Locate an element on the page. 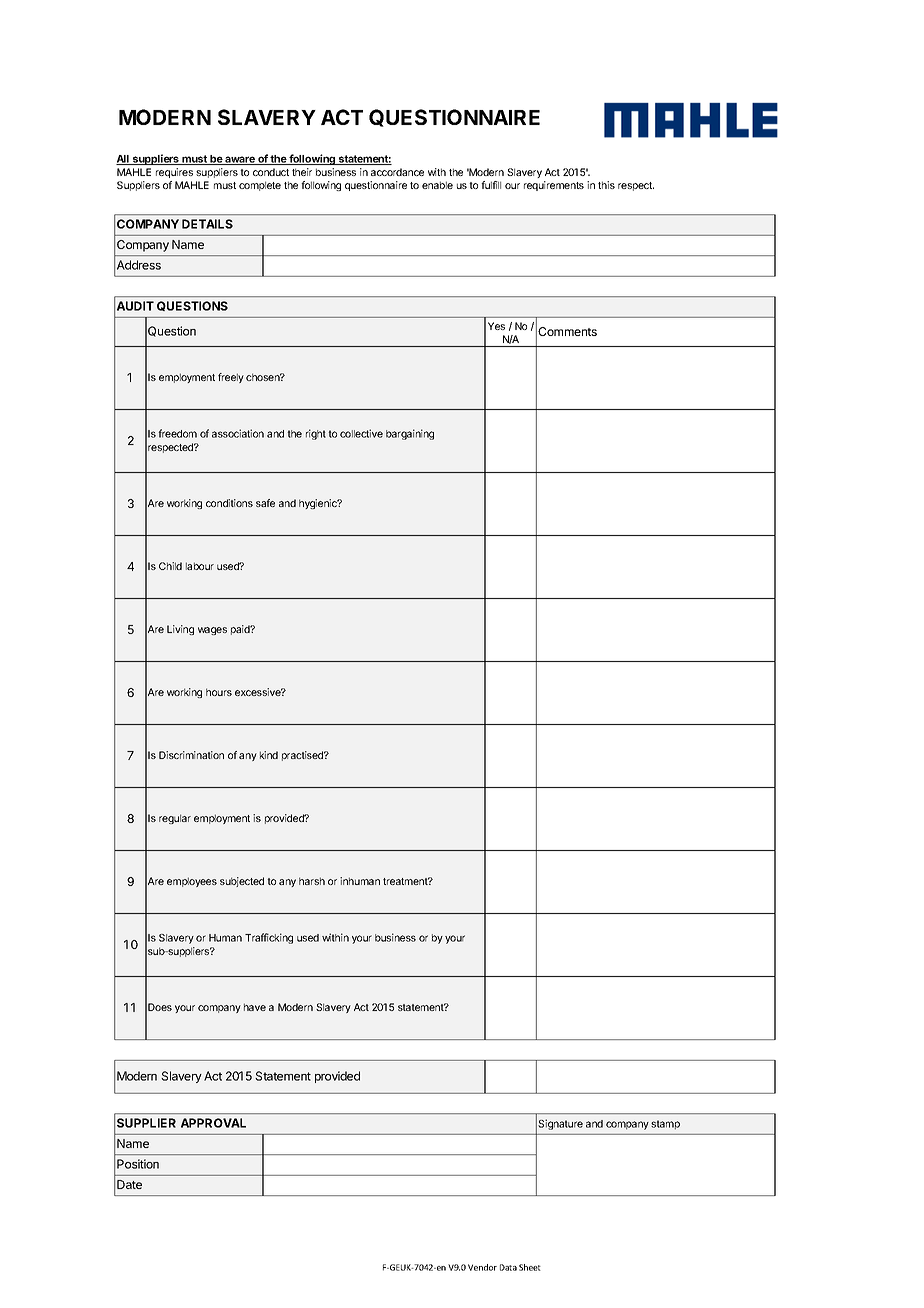 This page has height=1308, width=924. DETAILS is located at coordinates (207, 224).
